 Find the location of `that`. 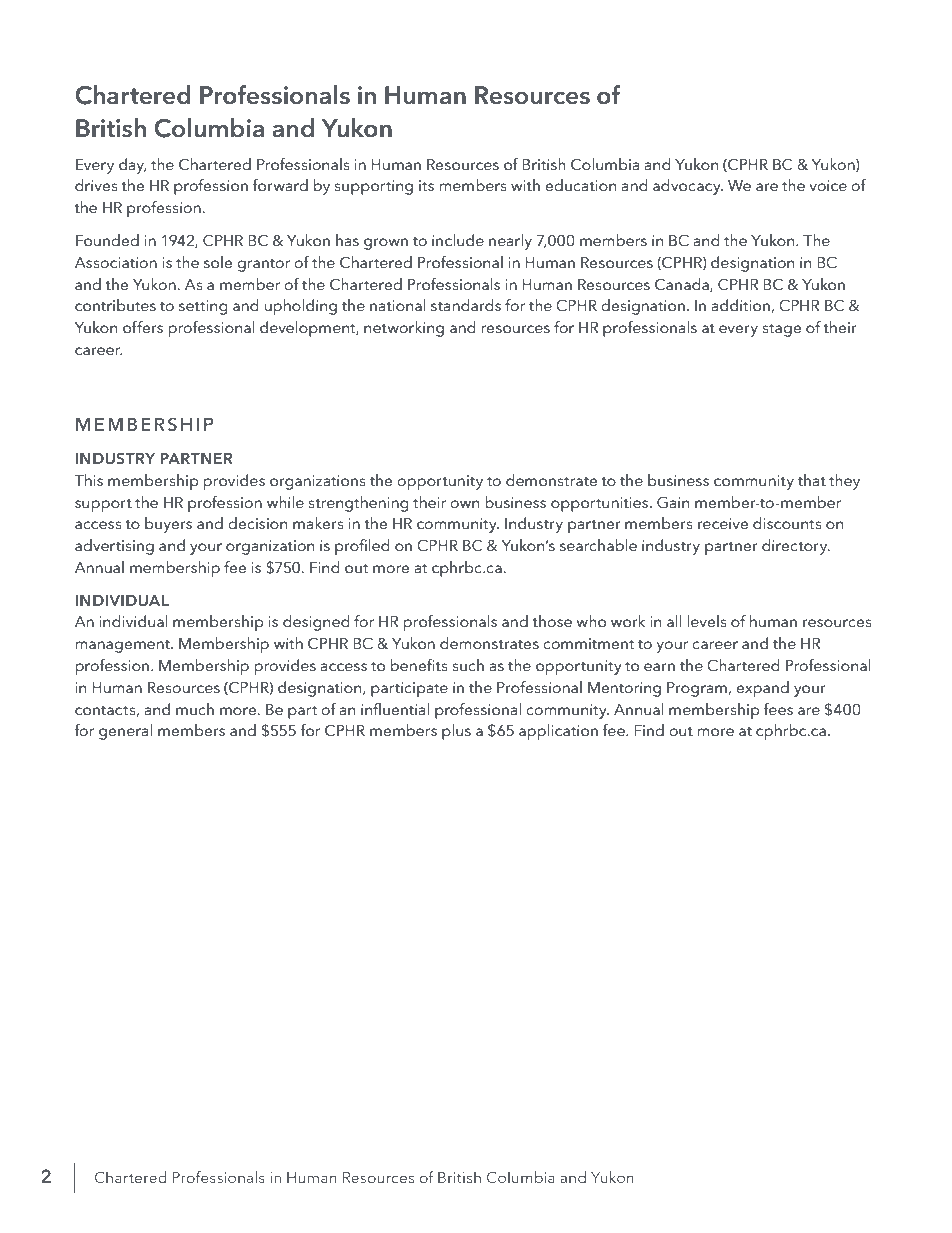

that is located at coordinates (812, 480).
